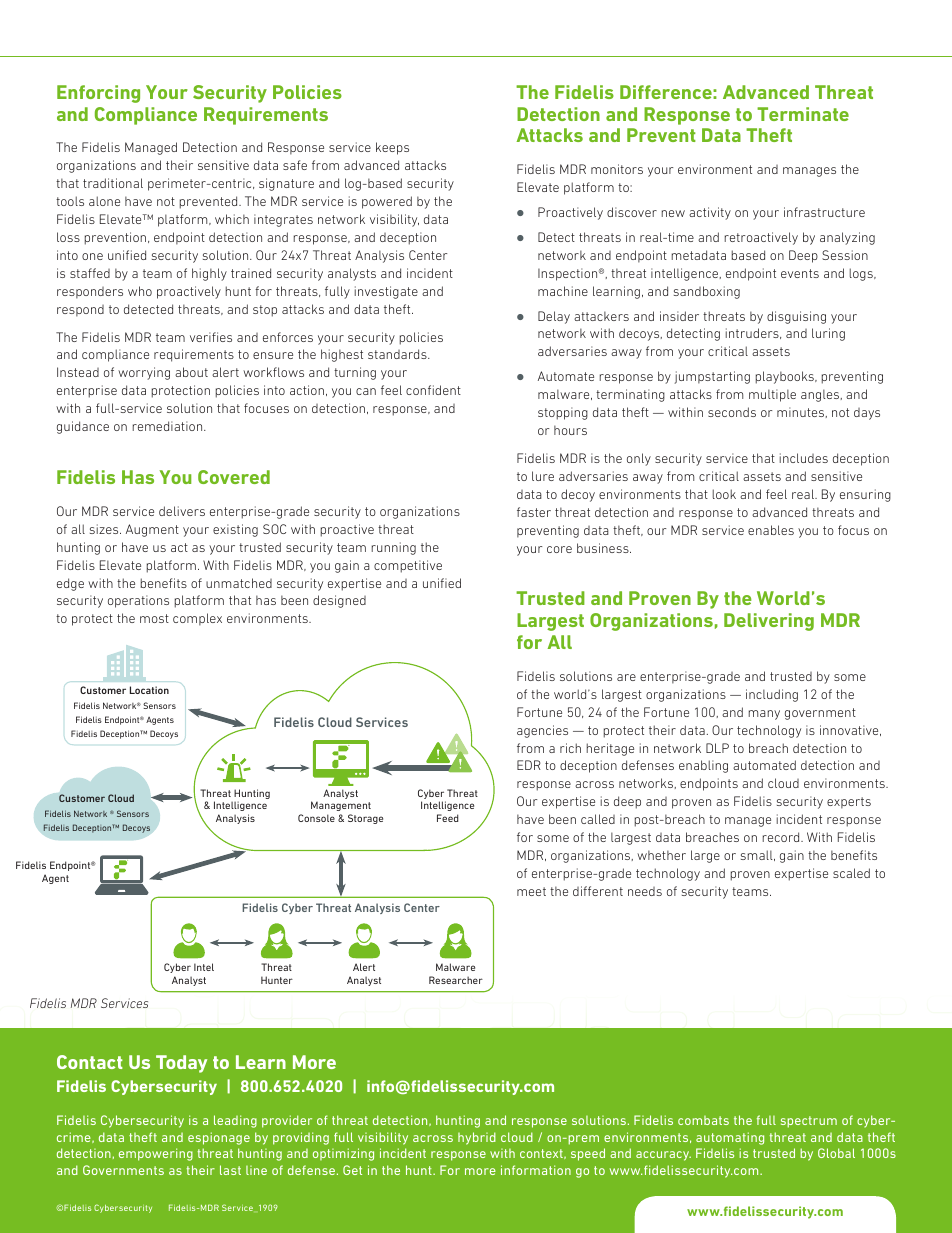 This screenshot has height=1233, width=952. Describe the element at coordinates (543, 476) in the screenshot. I see `lure` at that location.
